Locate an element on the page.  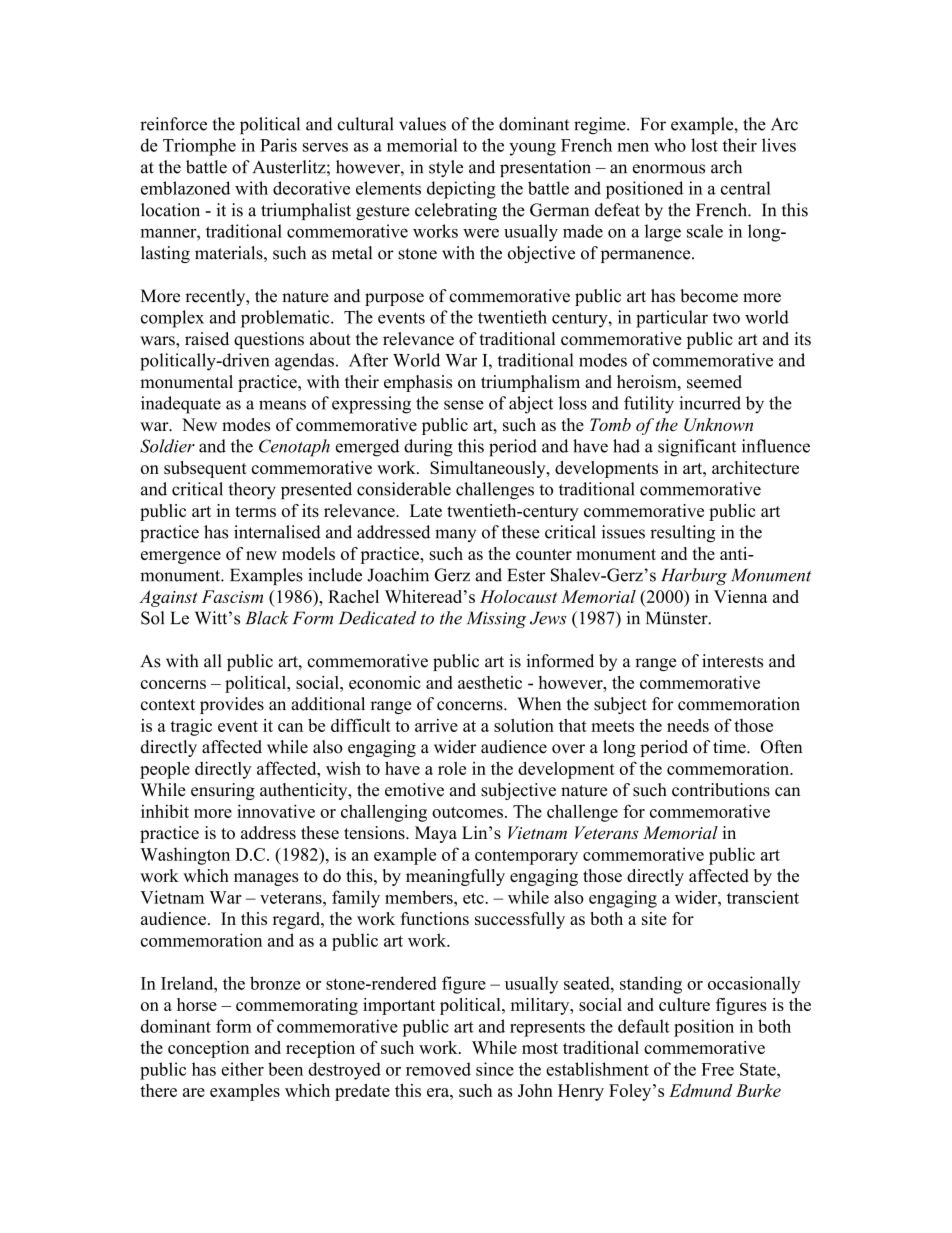
either is located at coordinates (242, 1069).
